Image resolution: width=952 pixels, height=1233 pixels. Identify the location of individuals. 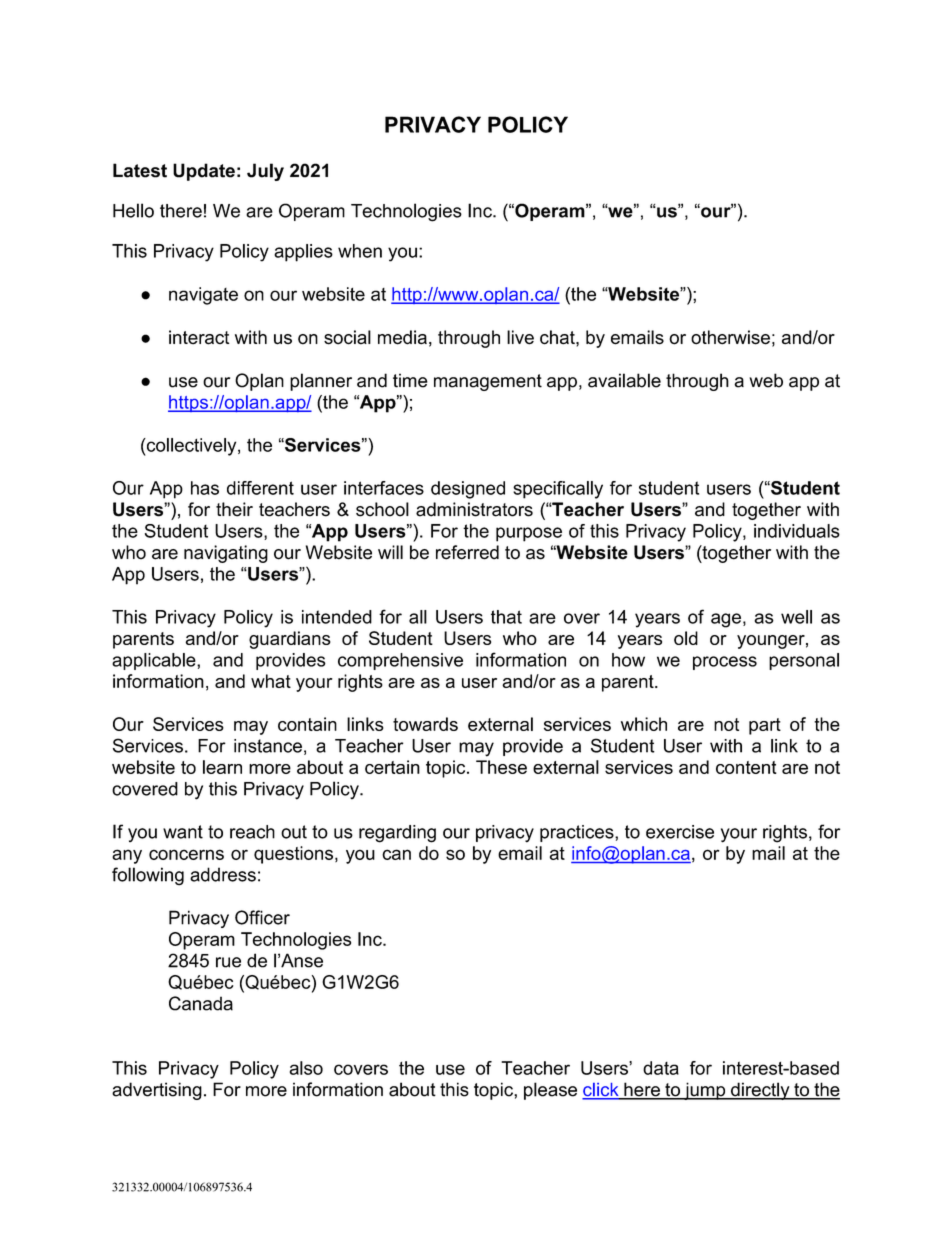
(797, 531).
